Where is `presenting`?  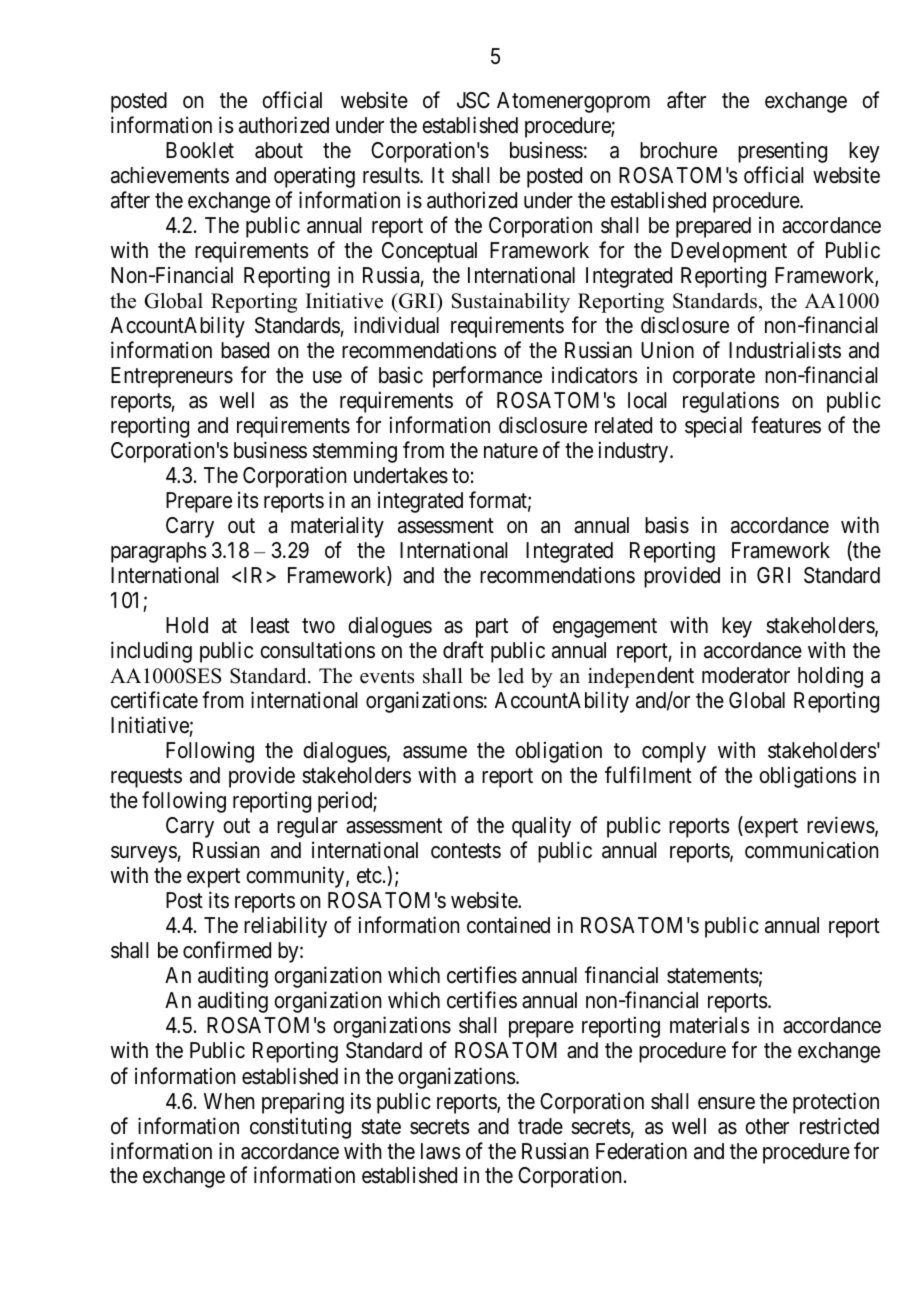 presenting is located at coordinates (782, 152).
